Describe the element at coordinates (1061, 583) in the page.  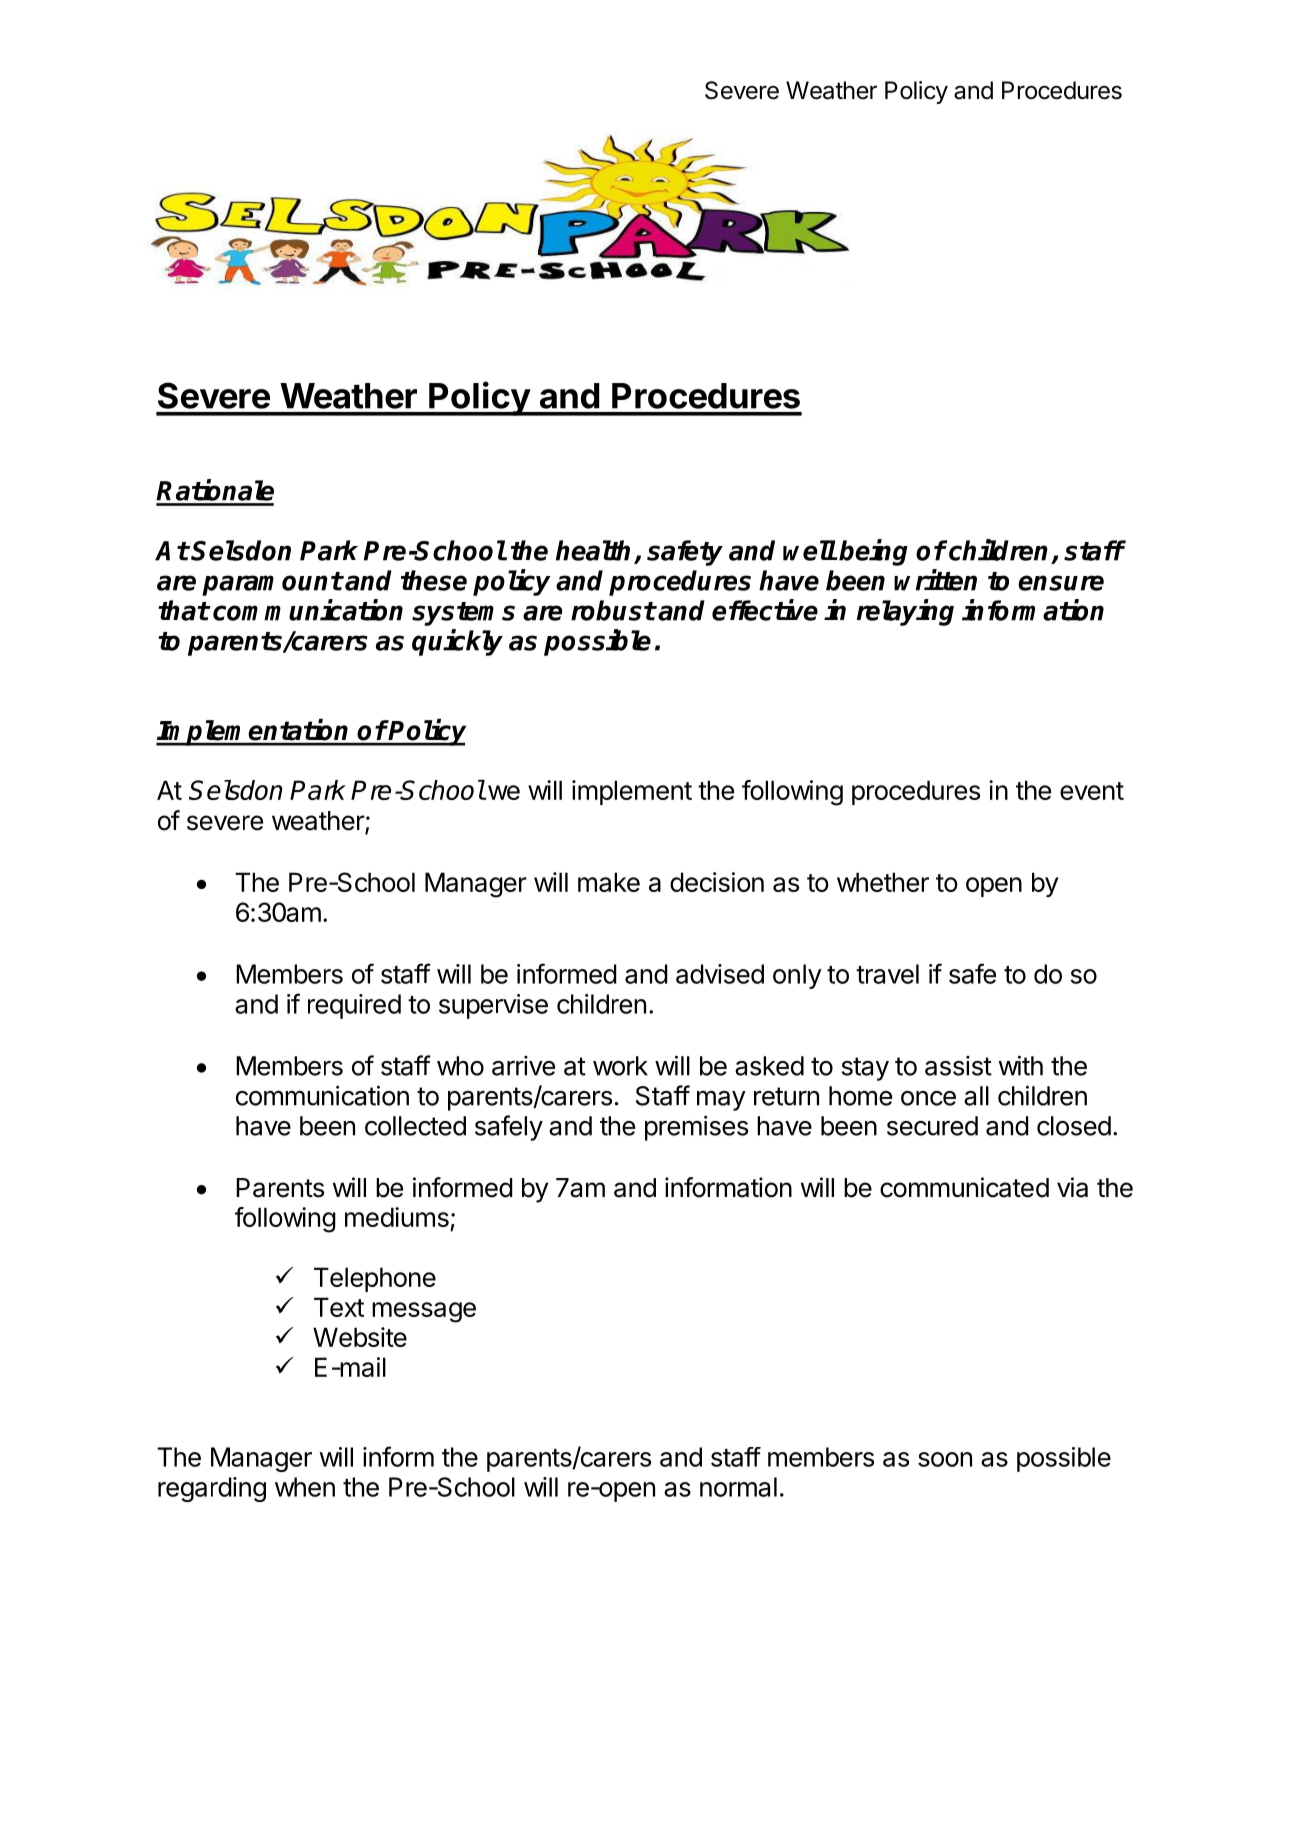
I see `ensure` at that location.
